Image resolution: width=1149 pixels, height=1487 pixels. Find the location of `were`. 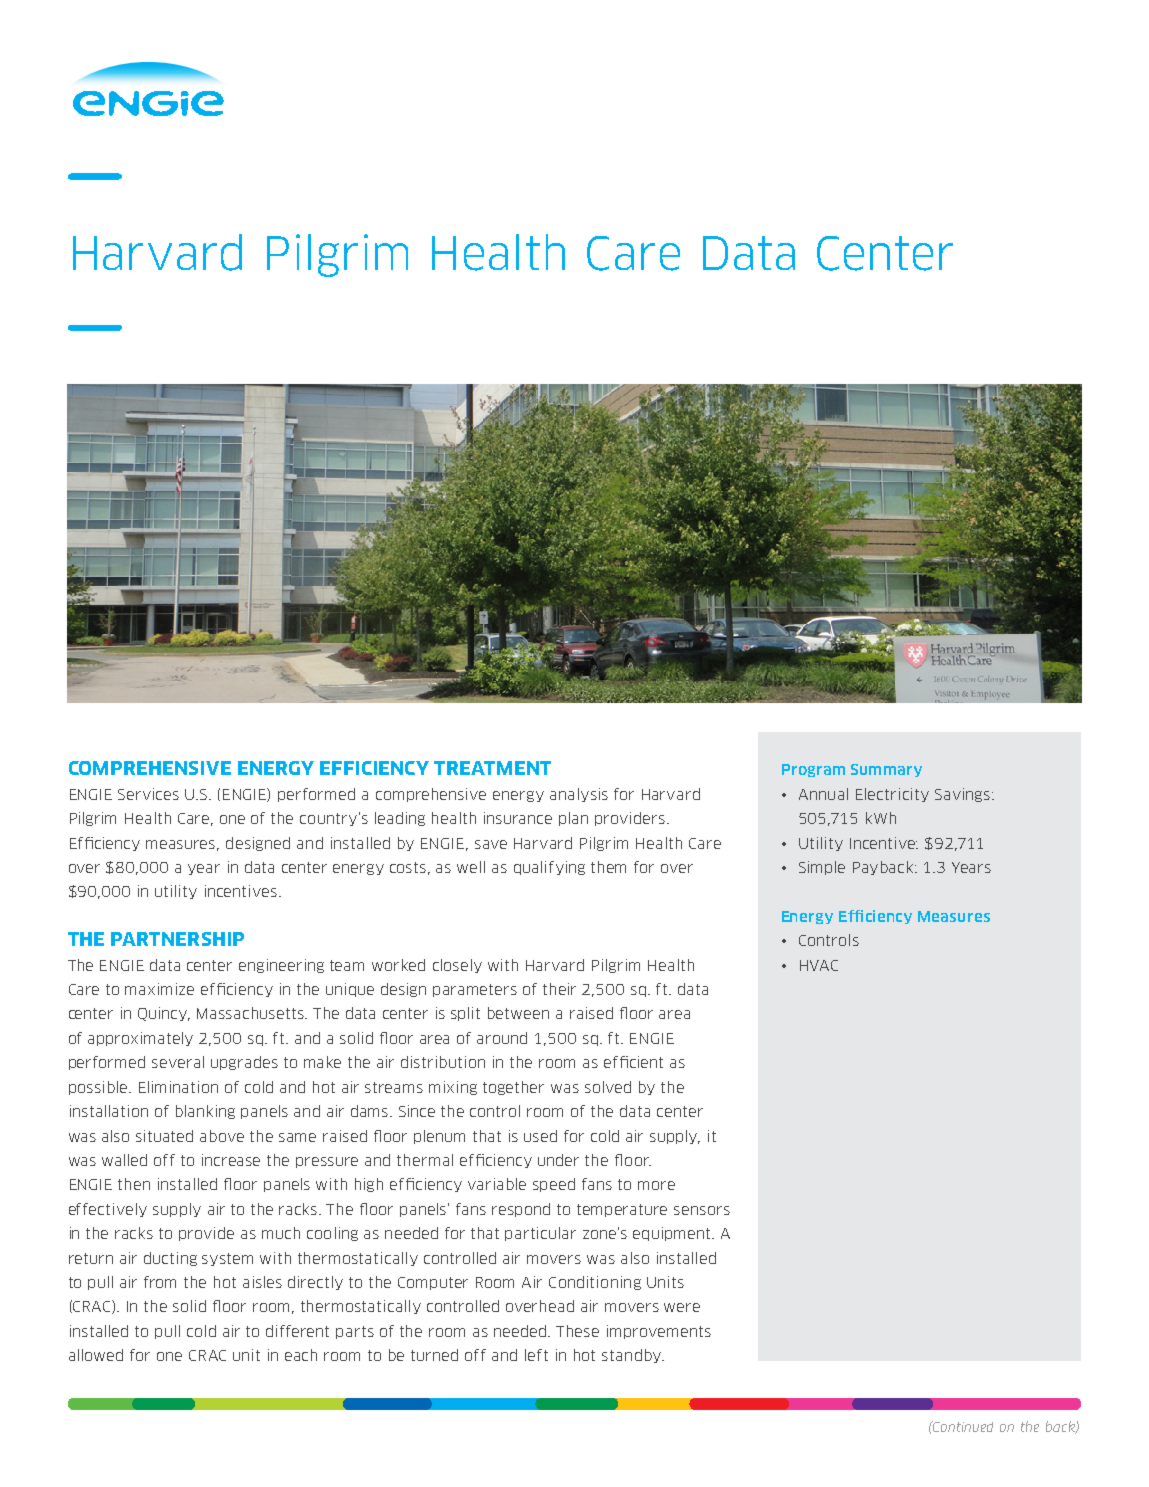

were is located at coordinates (682, 1307).
